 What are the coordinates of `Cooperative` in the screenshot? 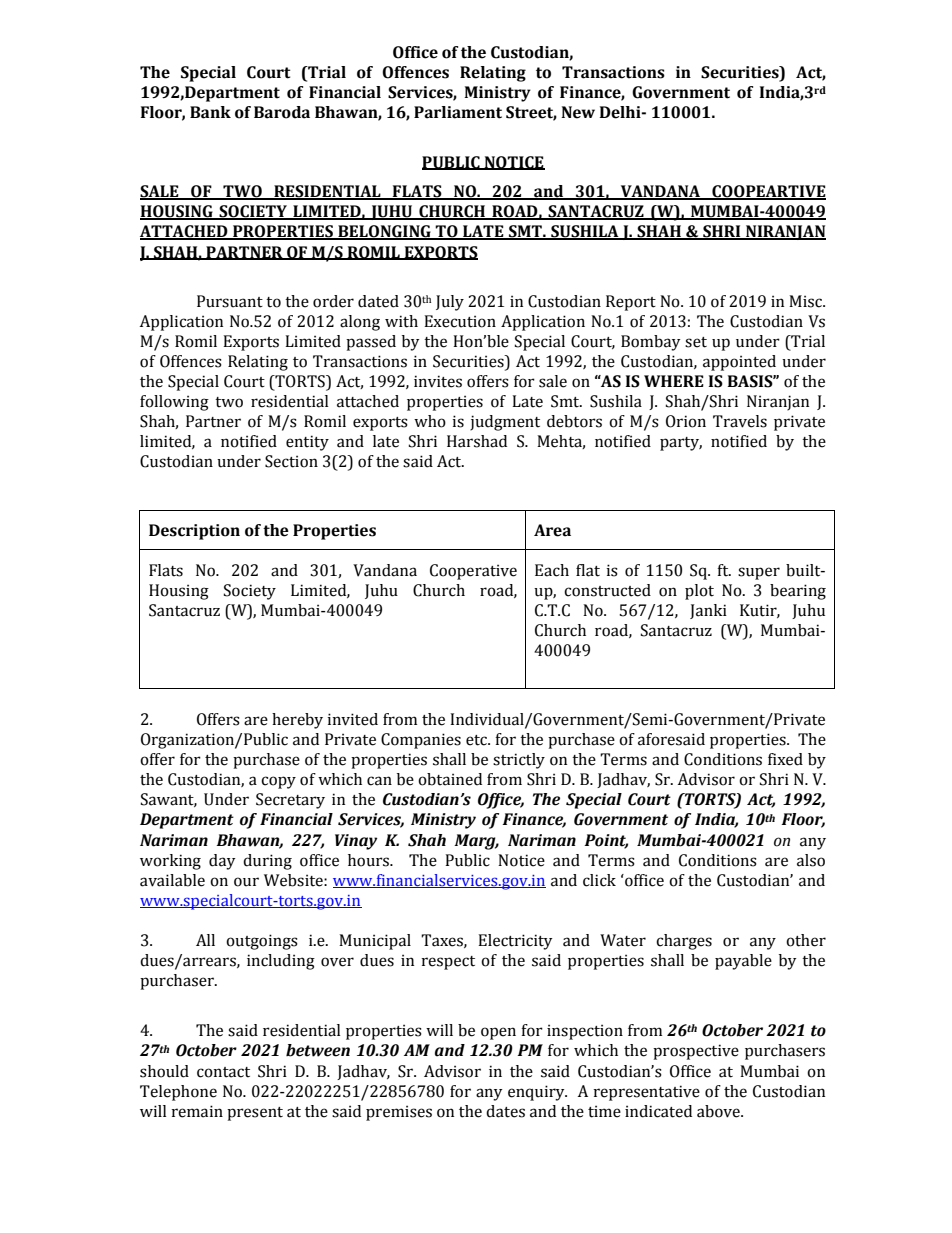 It's located at (473, 572).
